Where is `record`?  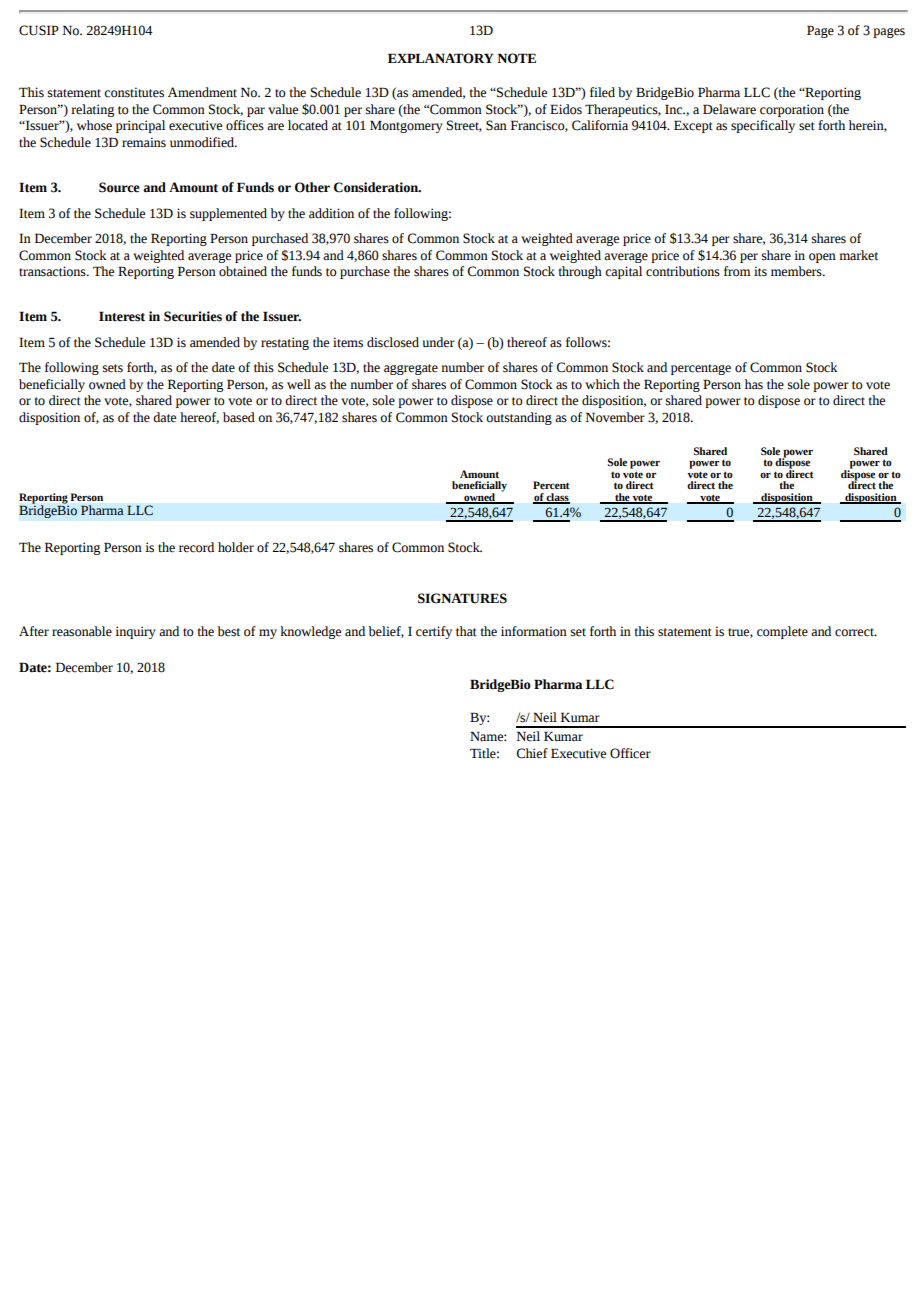
record is located at coordinates (196, 547).
